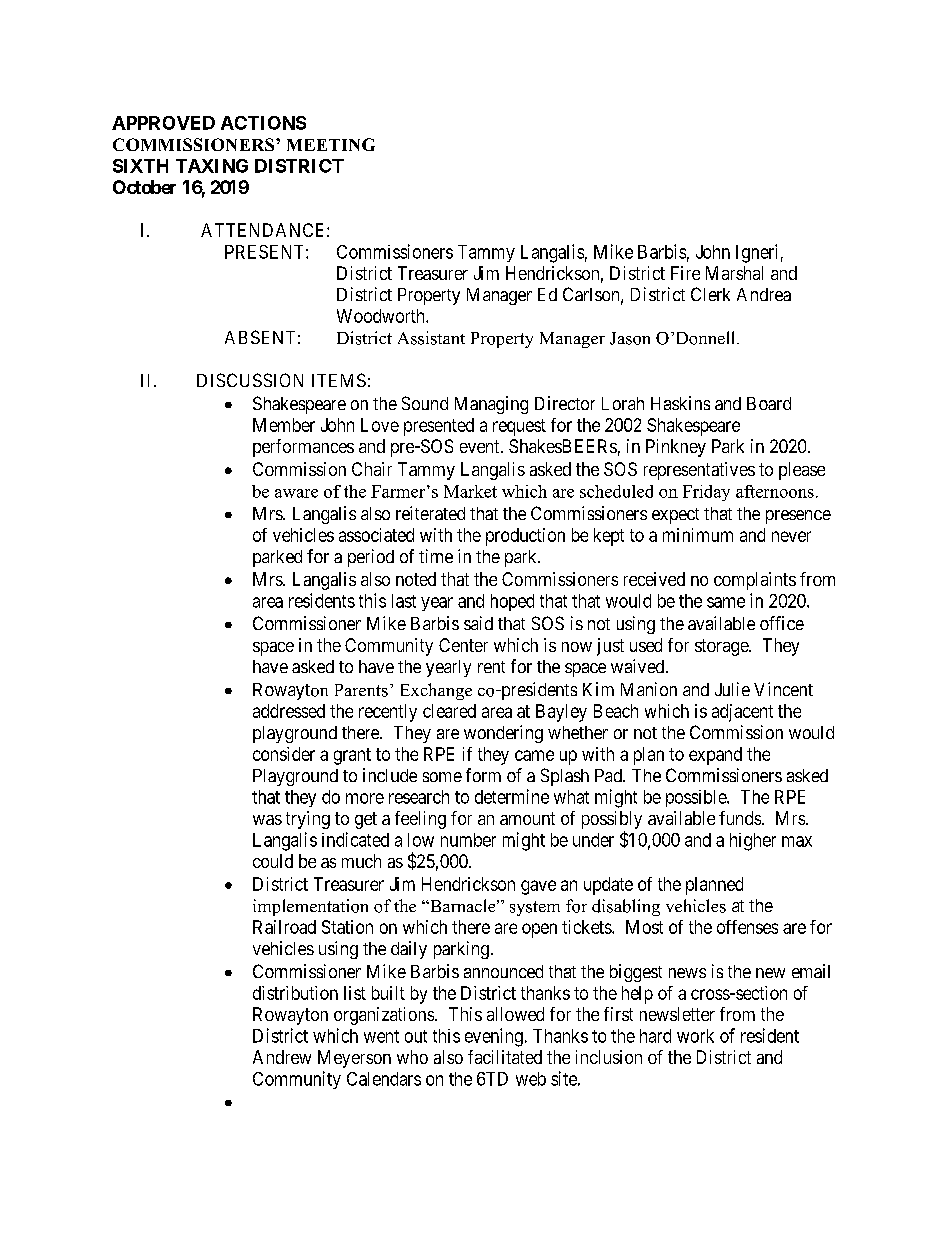 This screenshot has height=1233, width=952. I want to click on said, so click(478, 623).
